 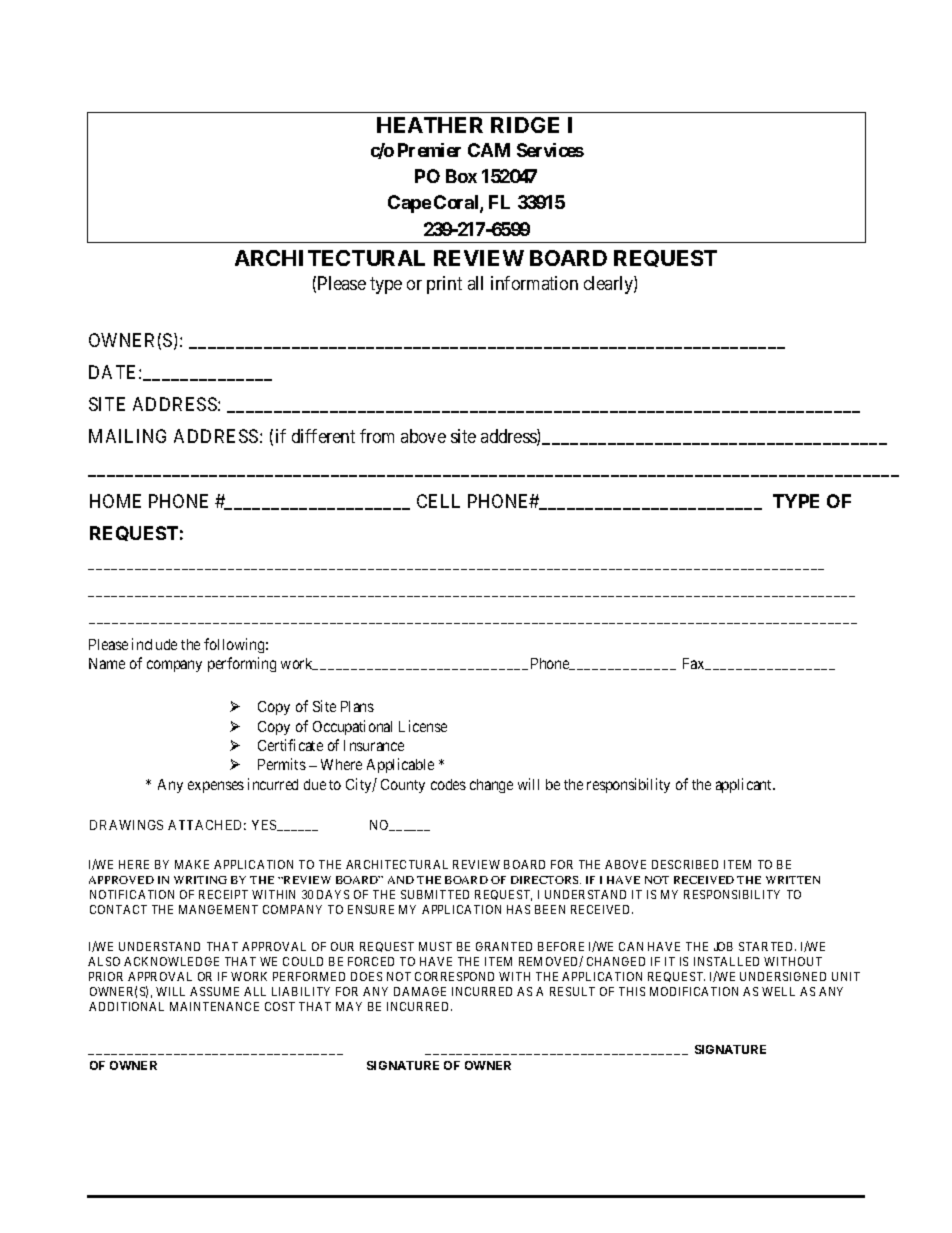 What do you see at coordinates (429, 150) in the screenshot?
I see `Premier` at bounding box center [429, 150].
